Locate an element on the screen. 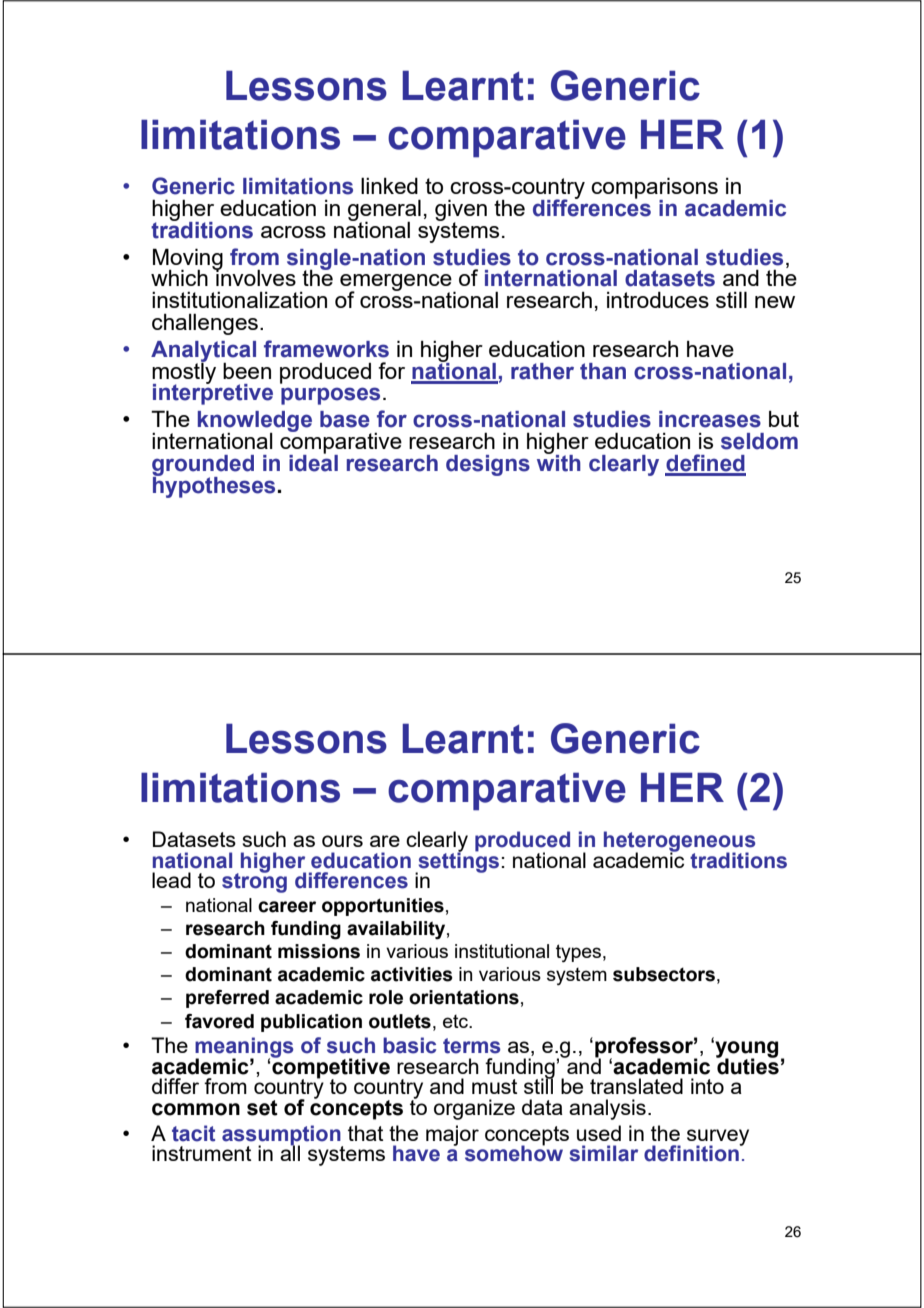 The height and width of the screenshot is (1308, 924). opportunities is located at coordinates (383, 907).
